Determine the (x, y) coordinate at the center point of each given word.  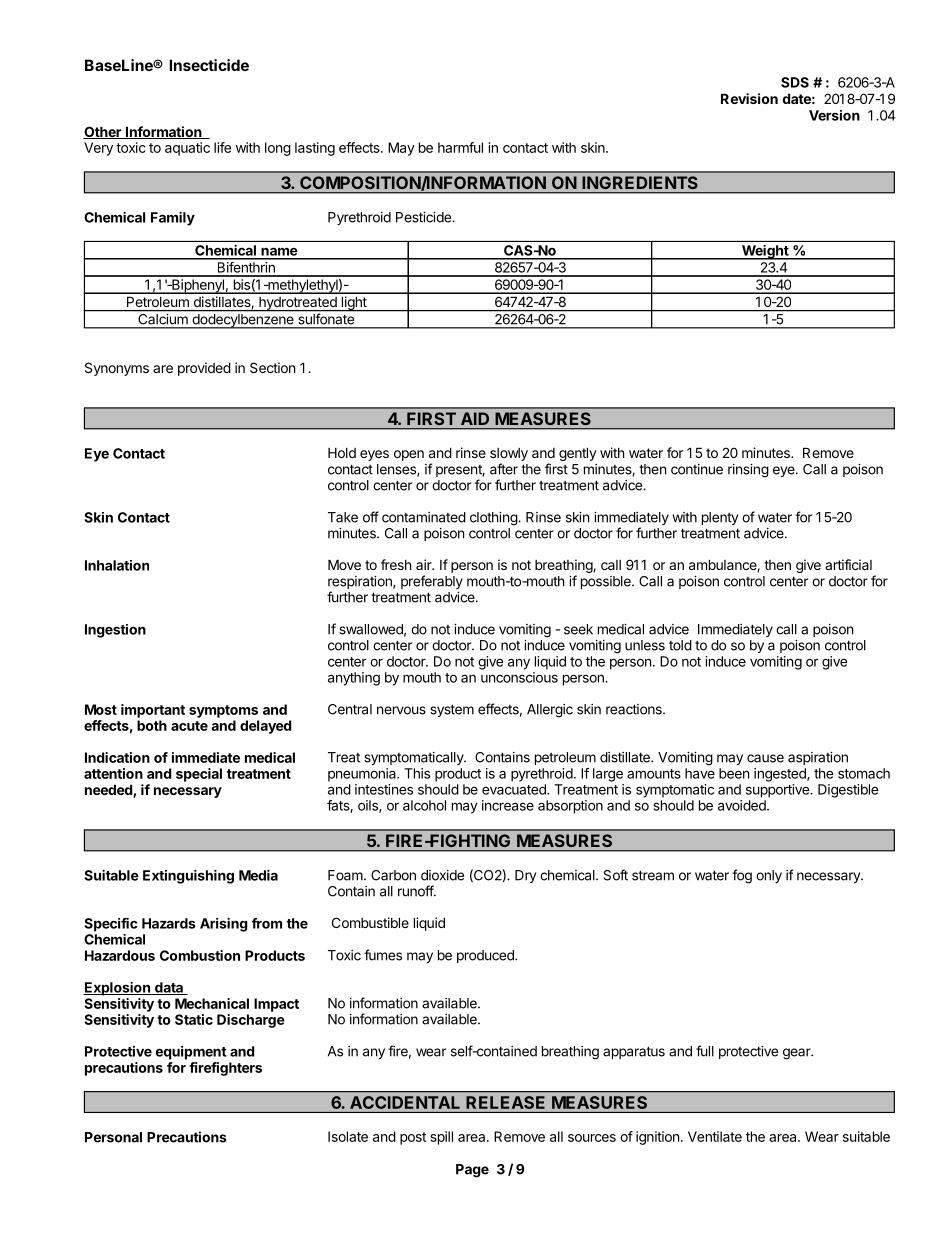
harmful (460, 147)
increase (508, 805)
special (199, 775)
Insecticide (209, 65)
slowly (509, 456)
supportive (778, 791)
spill (441, 1138)
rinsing (748, 471)
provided (204, 369)
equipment (191, 1053)
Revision (749, 98)
